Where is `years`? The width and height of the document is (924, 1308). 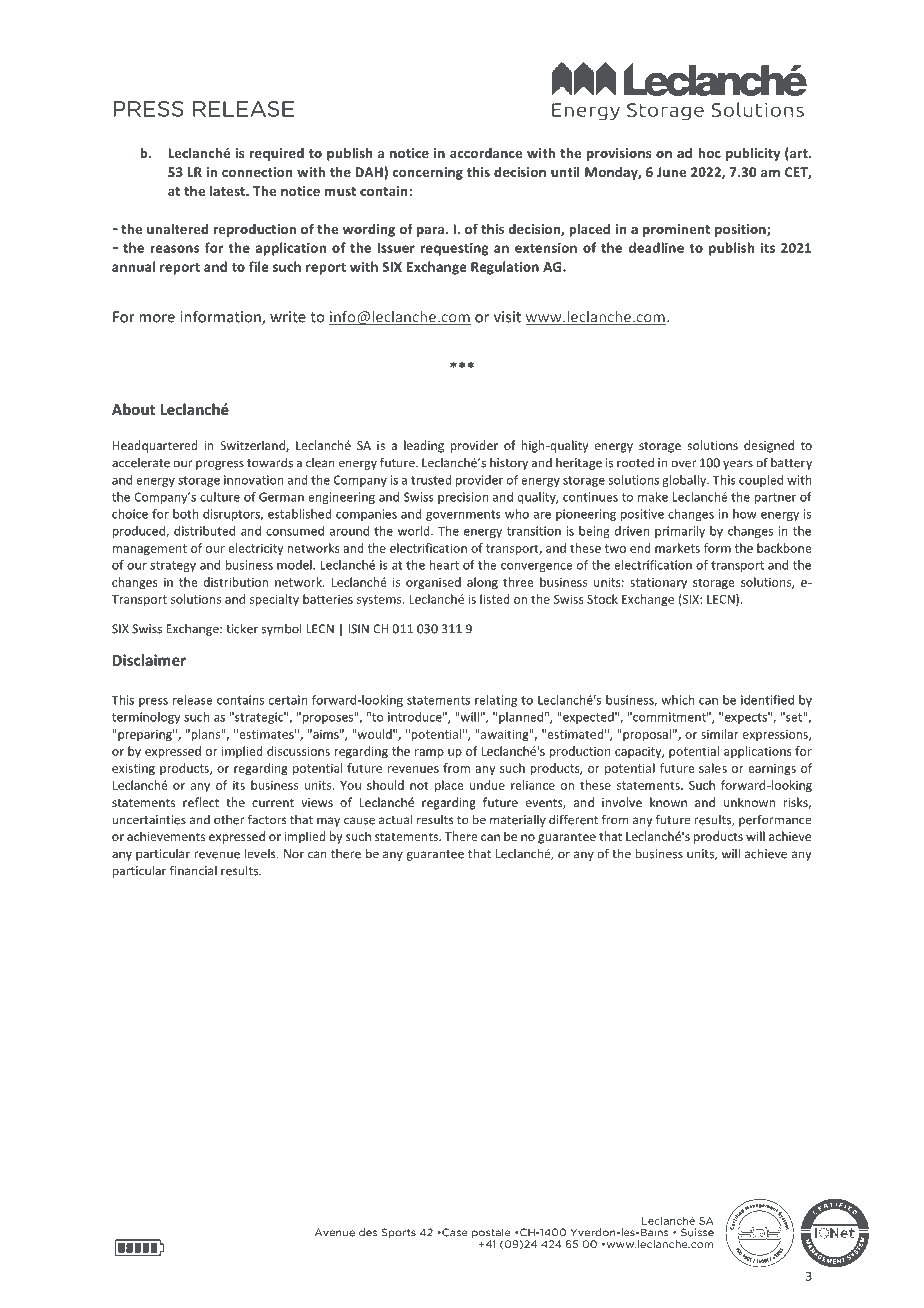
years is located at coordinates (738, 465).
